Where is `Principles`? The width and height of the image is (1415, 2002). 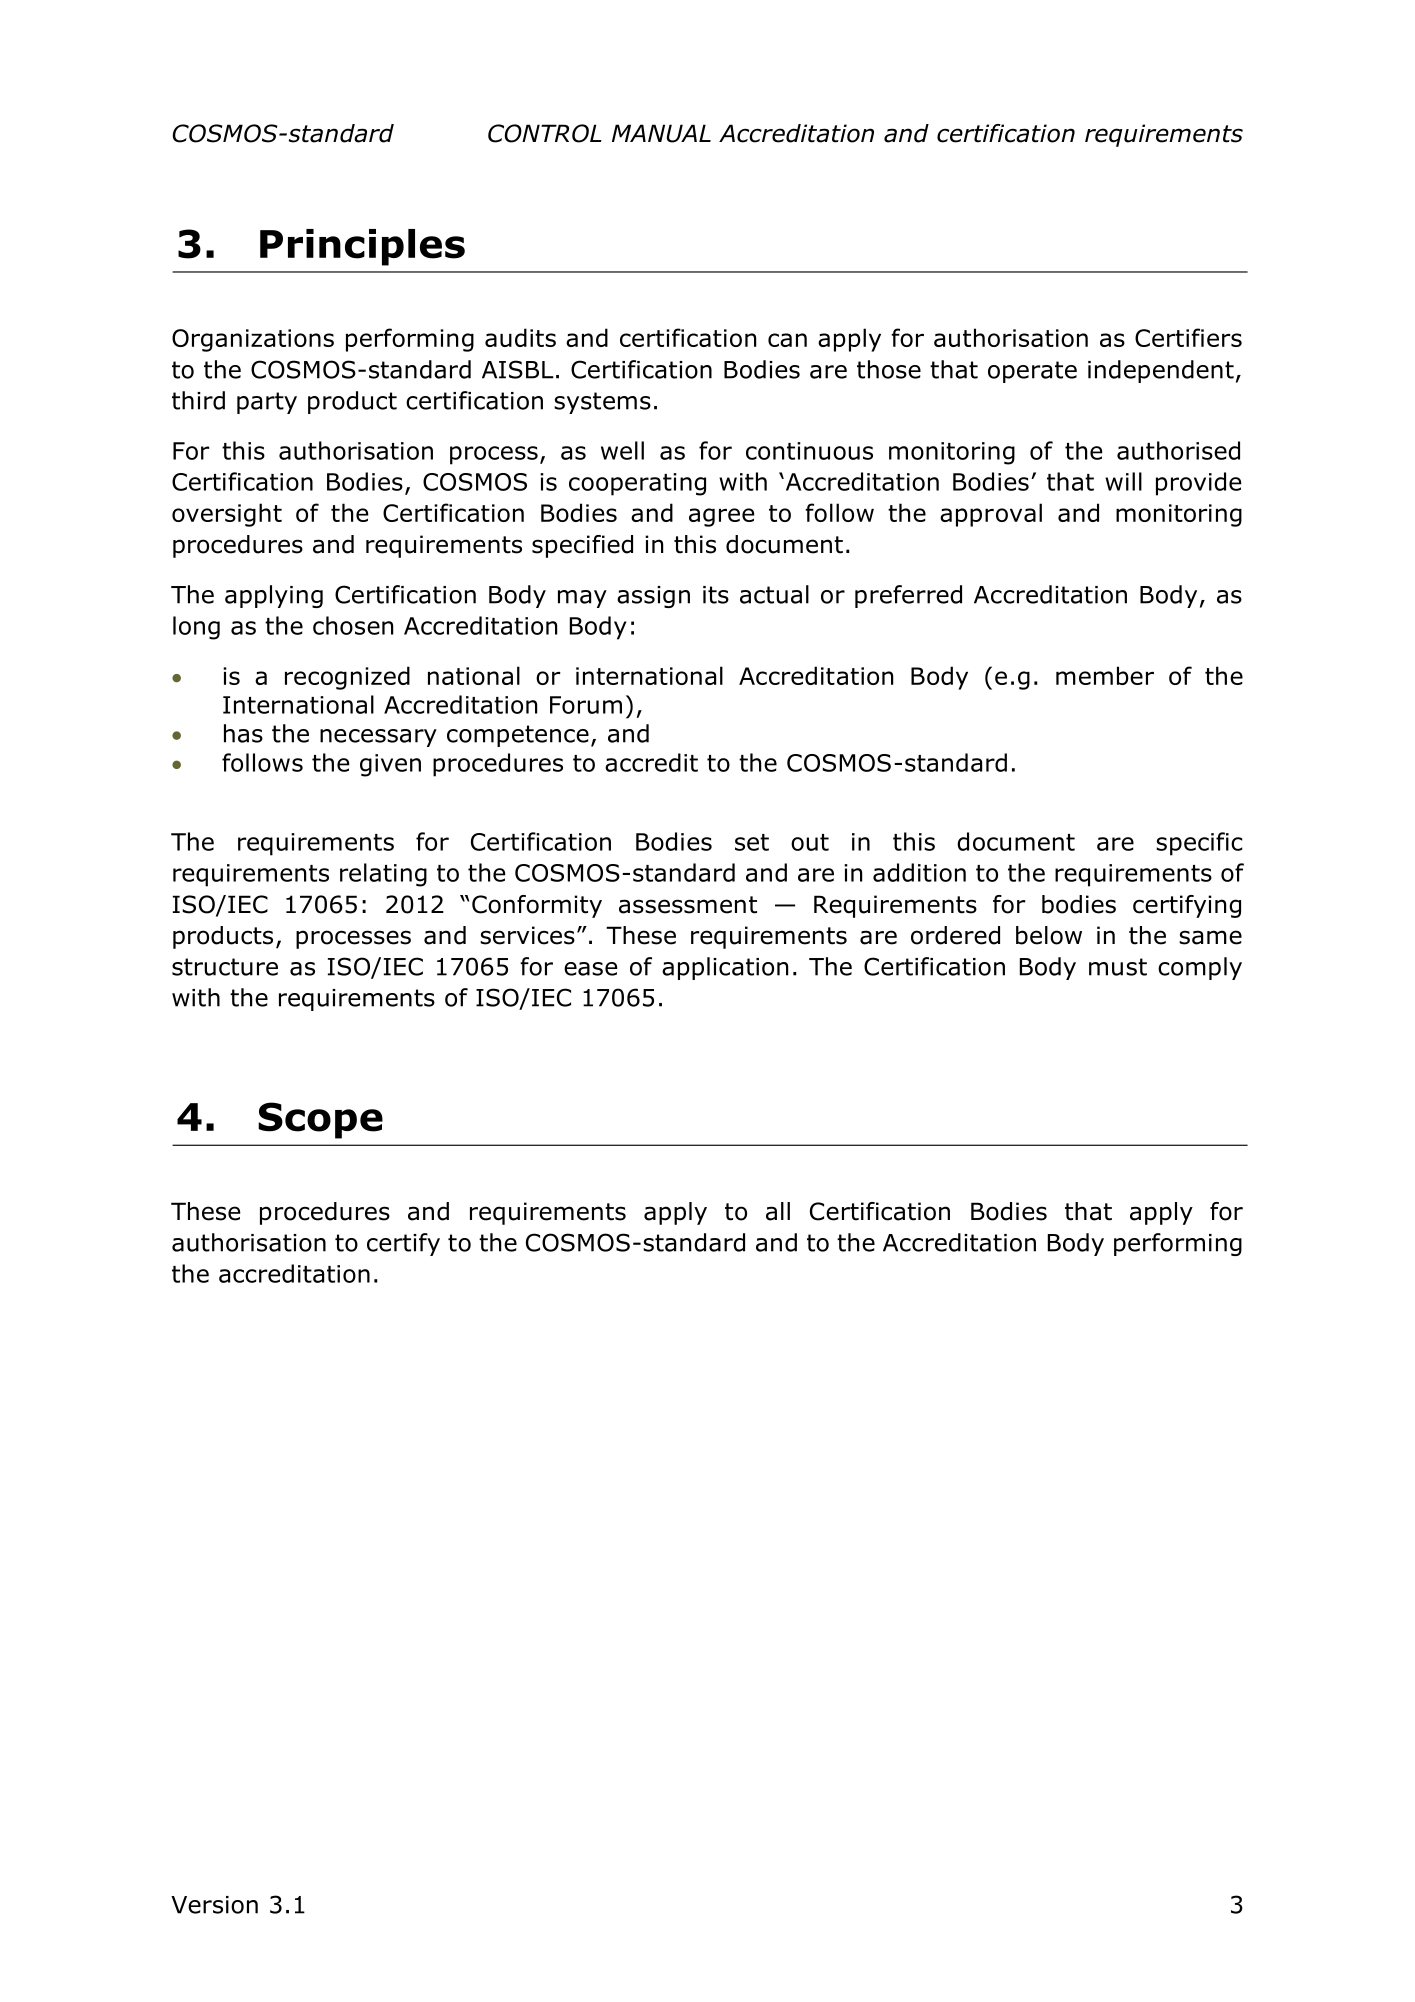 Principles is located at coordinates (362, 247).
